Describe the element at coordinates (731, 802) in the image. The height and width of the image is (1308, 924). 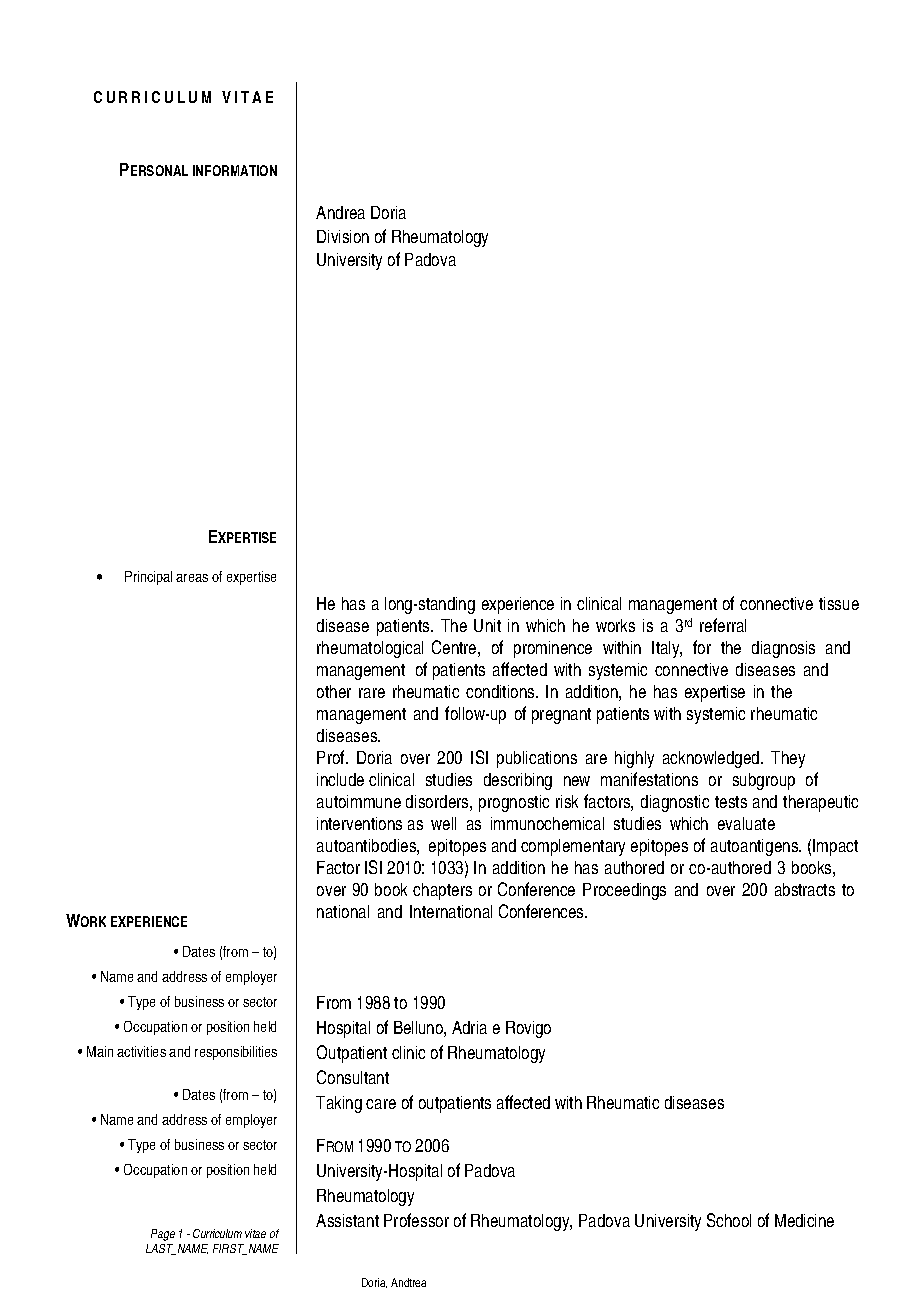
I see `tests` at that location.
